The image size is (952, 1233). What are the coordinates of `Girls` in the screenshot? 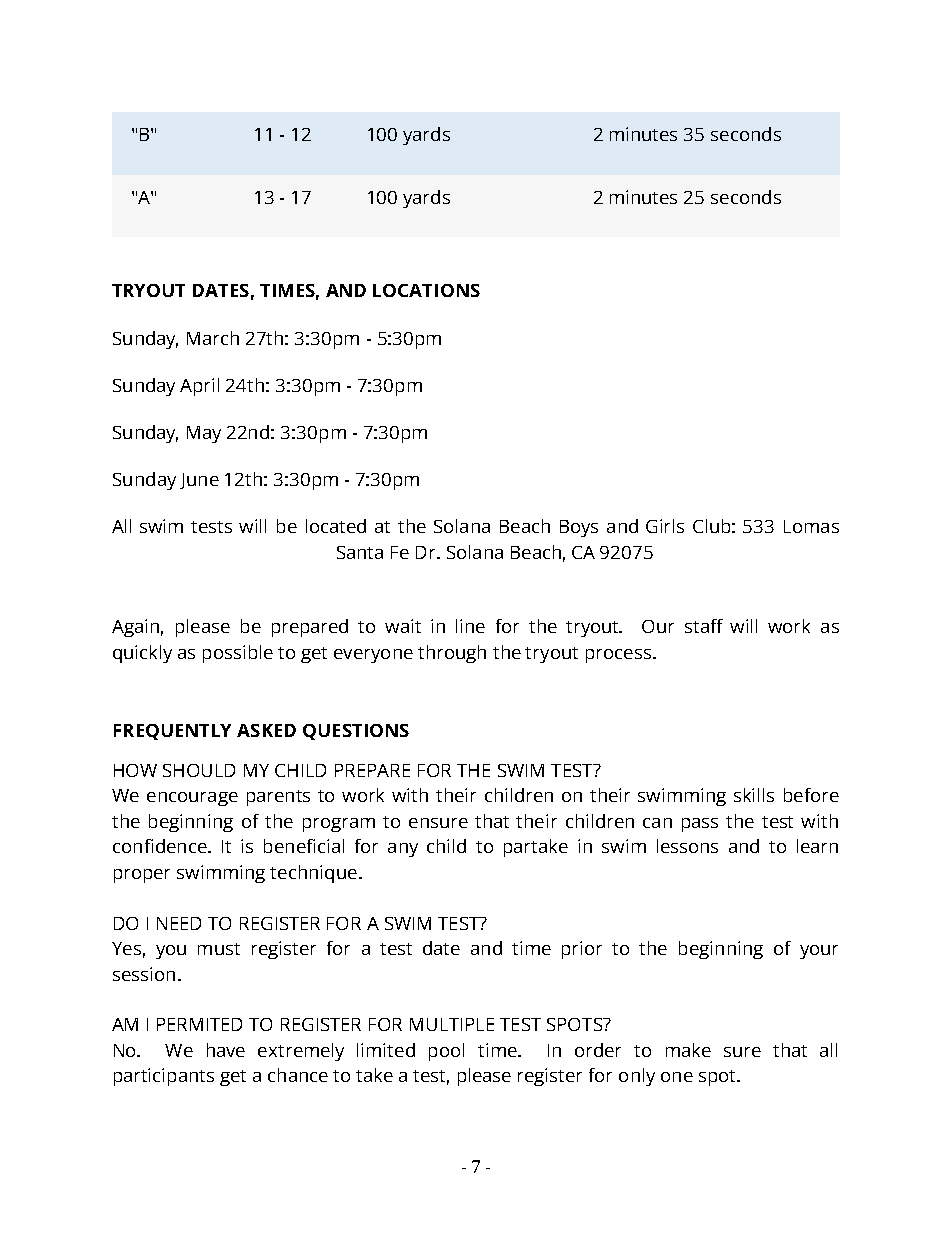 It's located at (665, 526).
